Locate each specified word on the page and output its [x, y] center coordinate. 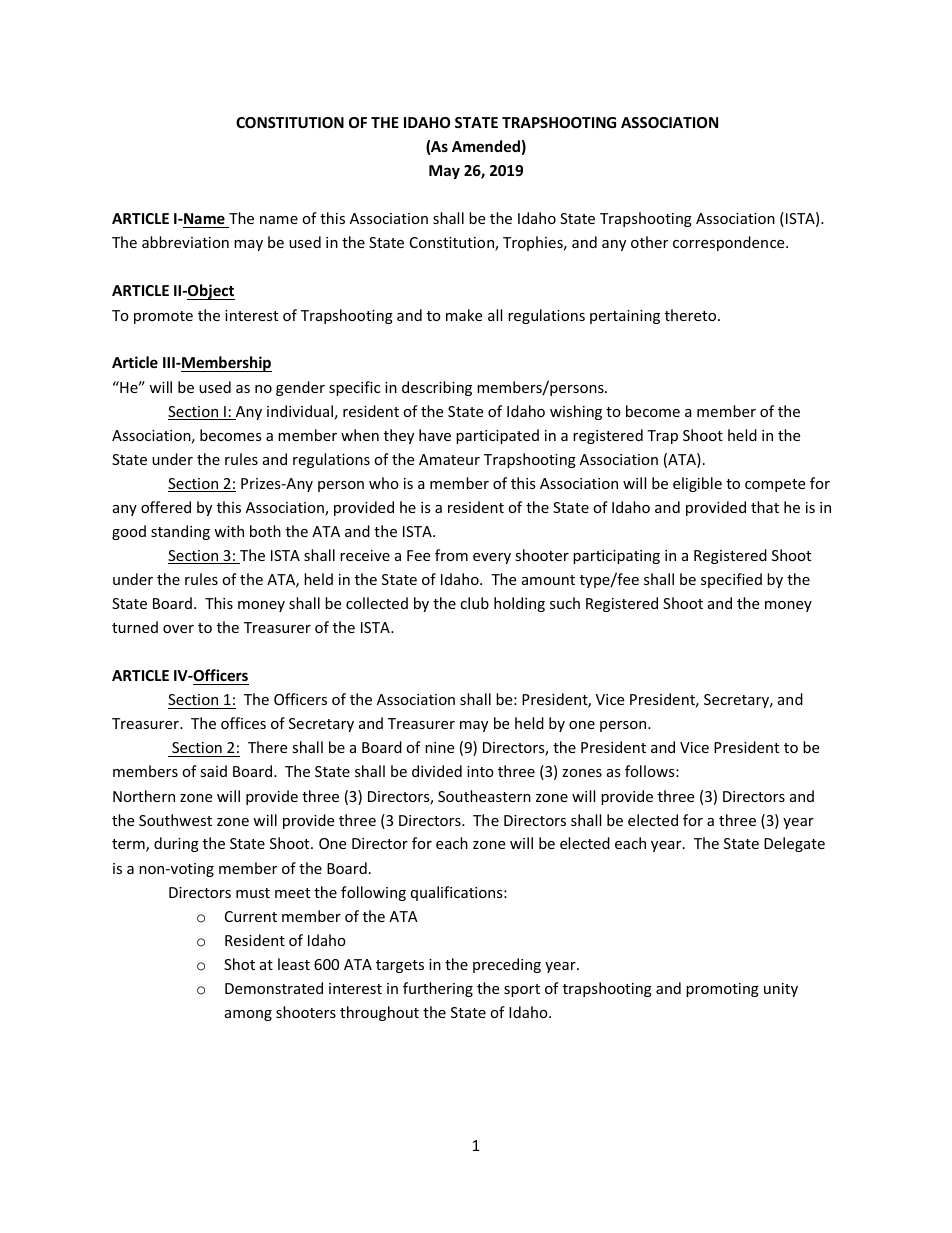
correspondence [730, 243]
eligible [697, 484]
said [213, 771]
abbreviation [185, 242]
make [464, 315]
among [248, 1015]
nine [439, 747]
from [451, 555]
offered [166, 507]
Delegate [794, 844]
